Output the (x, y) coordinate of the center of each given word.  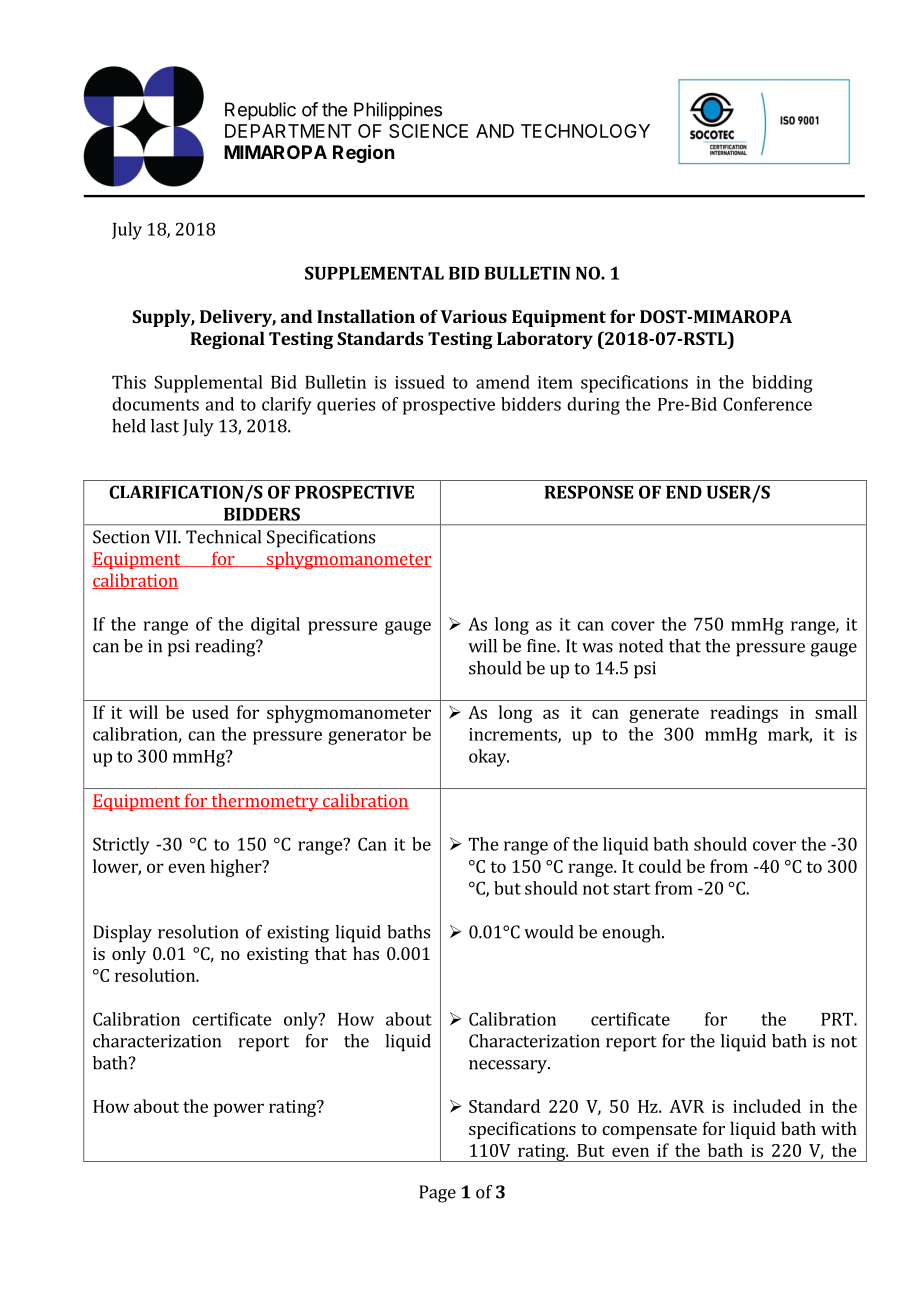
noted (641, 646)
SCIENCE (428, 131)
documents (155, 404)
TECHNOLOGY (585, 131)
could (660, 866)
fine (542, 646)
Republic (260, 111)
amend (503, 382)
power (239, 1110)
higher (237, 868)
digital (275, 626)
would (549, 932)
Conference (767, 404)
